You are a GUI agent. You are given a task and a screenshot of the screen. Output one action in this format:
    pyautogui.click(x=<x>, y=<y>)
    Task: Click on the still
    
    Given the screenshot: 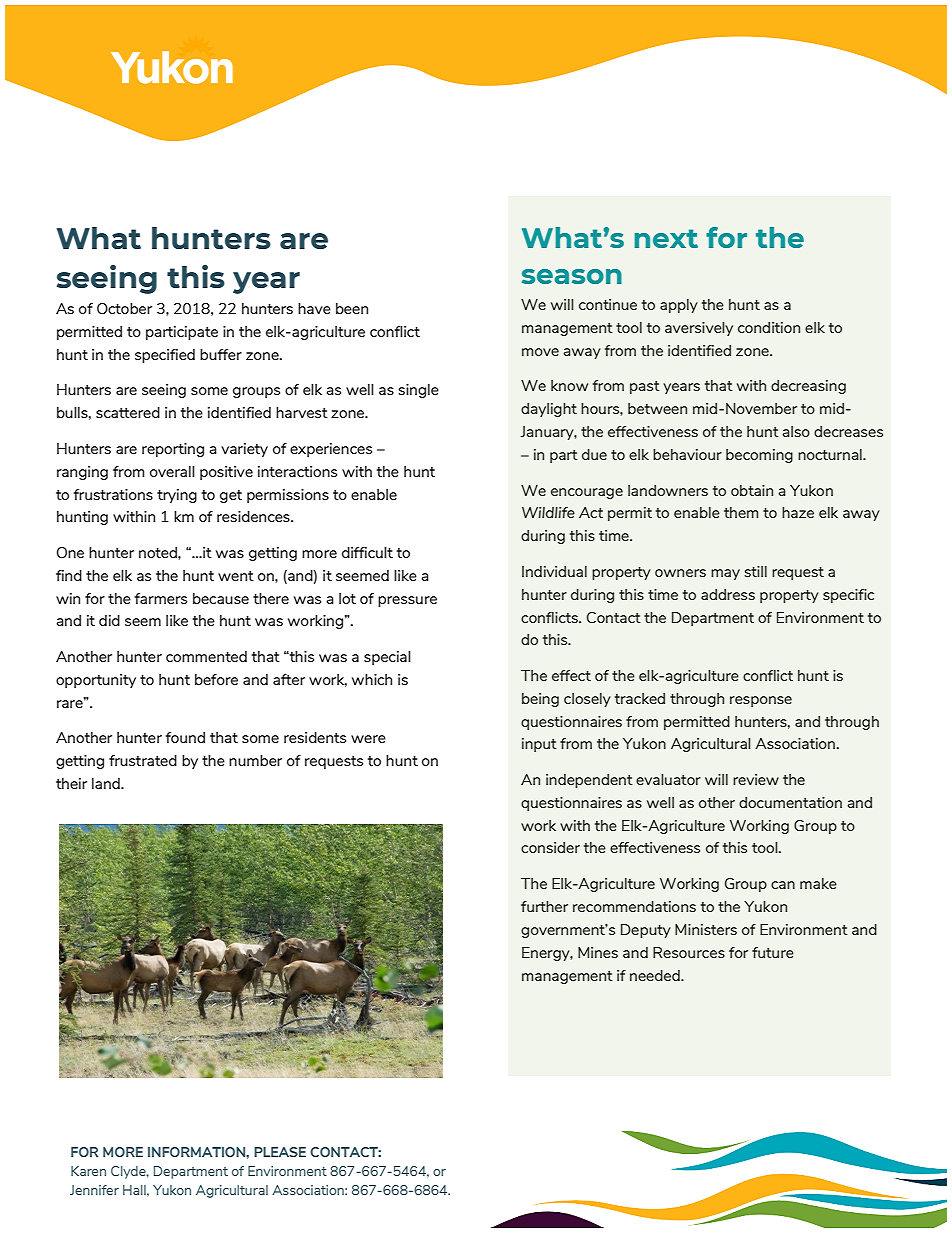 What is the action you would take?
    pyautogui.click(x=756, y=571)
